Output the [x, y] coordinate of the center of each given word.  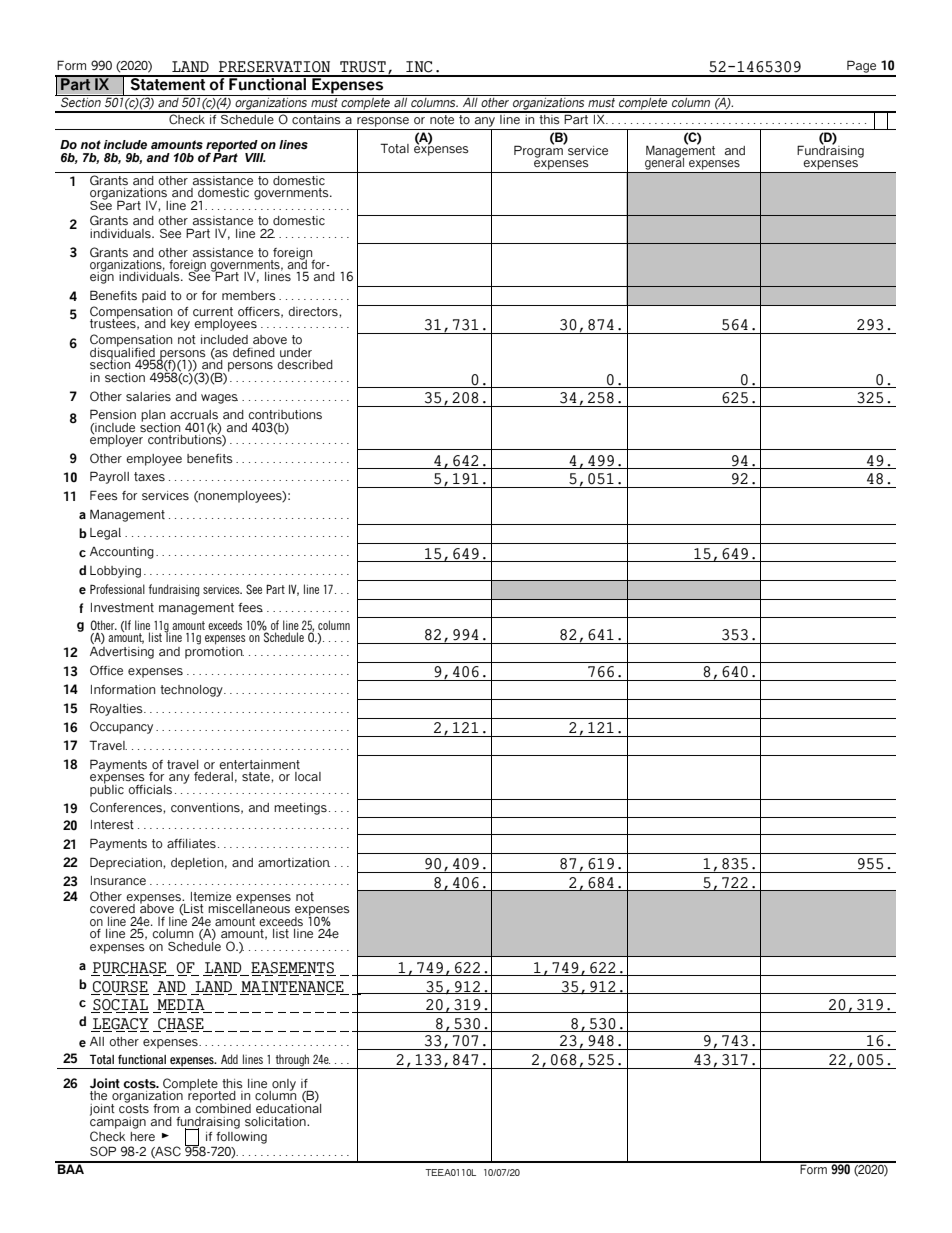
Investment [122, 607]
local [308, 776]
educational [288, 1107]
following [241, 1138]
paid [154, 297]
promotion [214, 653]
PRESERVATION [274, 67]
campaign [118, 1121]
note [442, 118]
